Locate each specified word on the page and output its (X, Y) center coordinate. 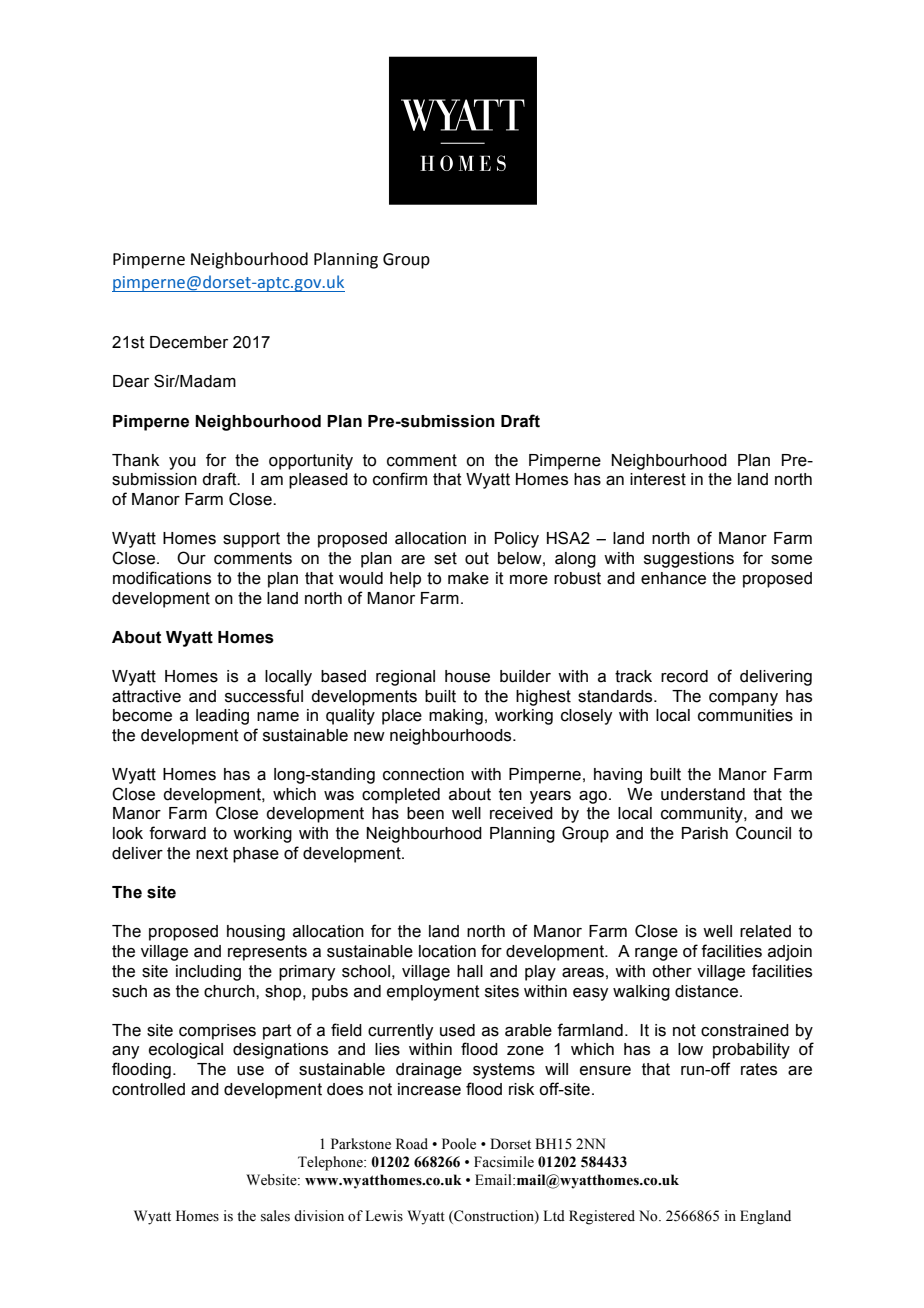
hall (470, 971)
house (467, 676)
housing (256, 933)
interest (658, 479)
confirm (400, 479)
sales (275, 1216)
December (189, 342)
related (765, 931)
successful (264, 696)
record (684, 676)
